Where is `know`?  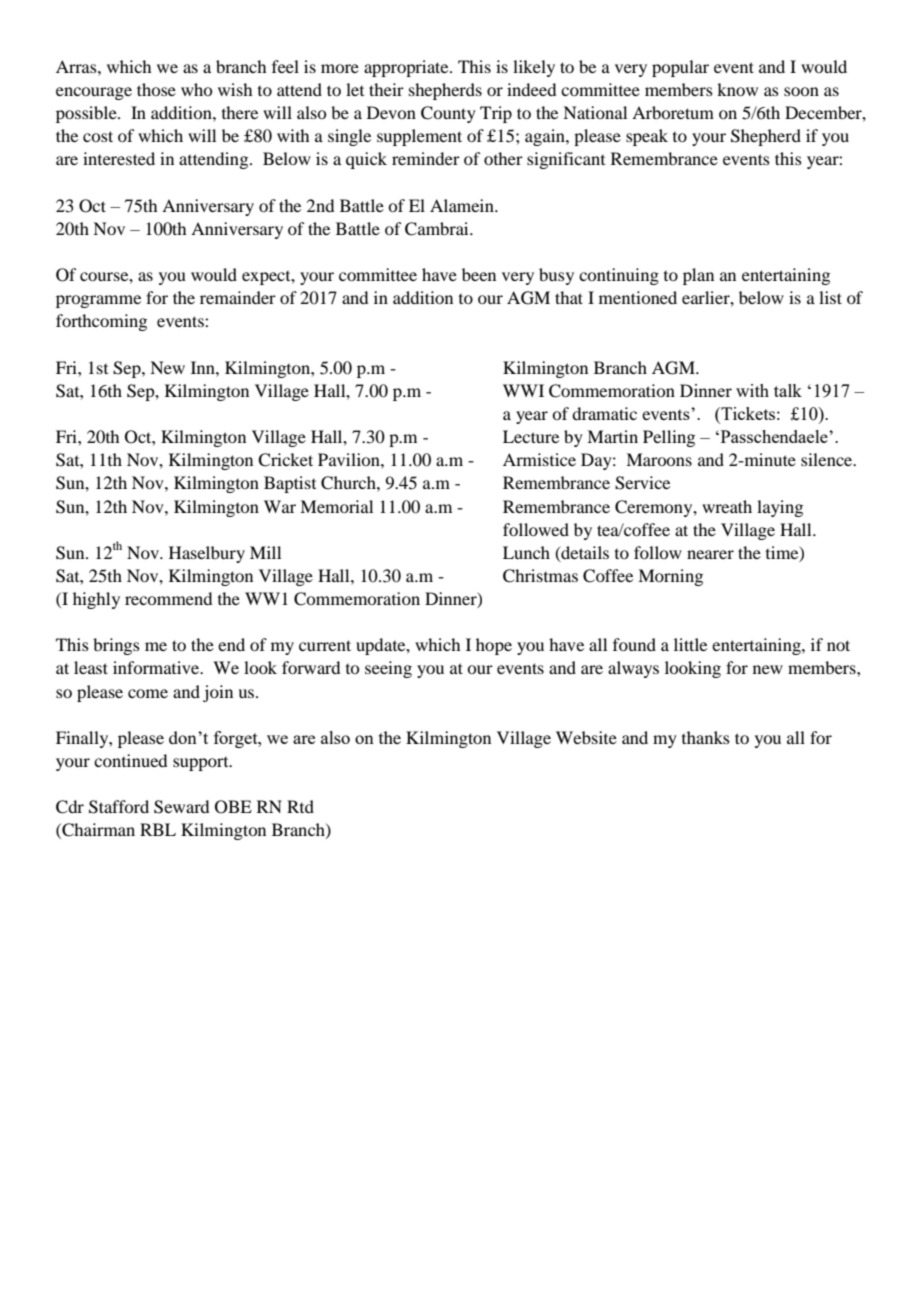
know is located at coordinates (737, 89).
